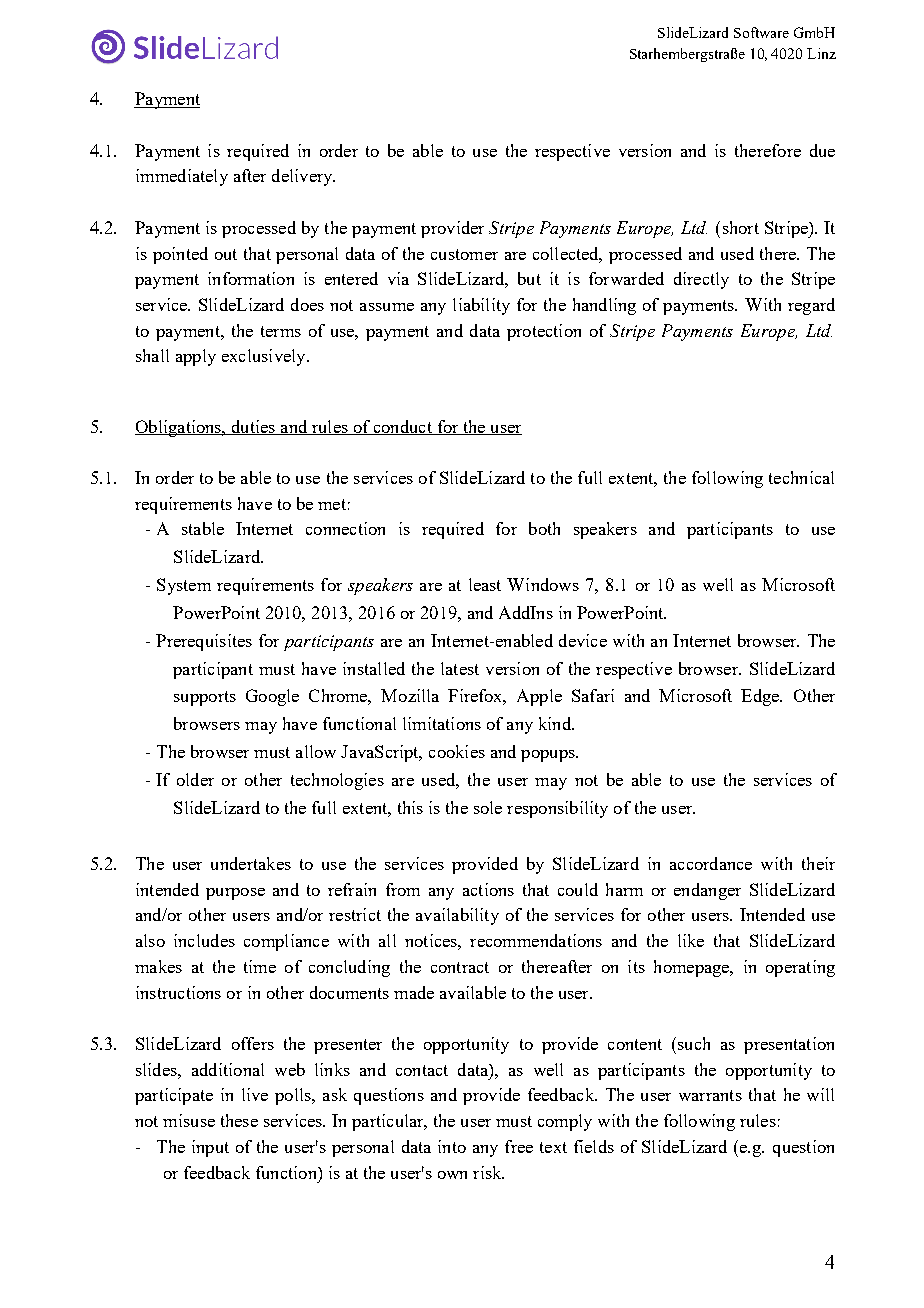 This screenshot has height=1308, width=924. I want to click on duties, so click(253, 427).
